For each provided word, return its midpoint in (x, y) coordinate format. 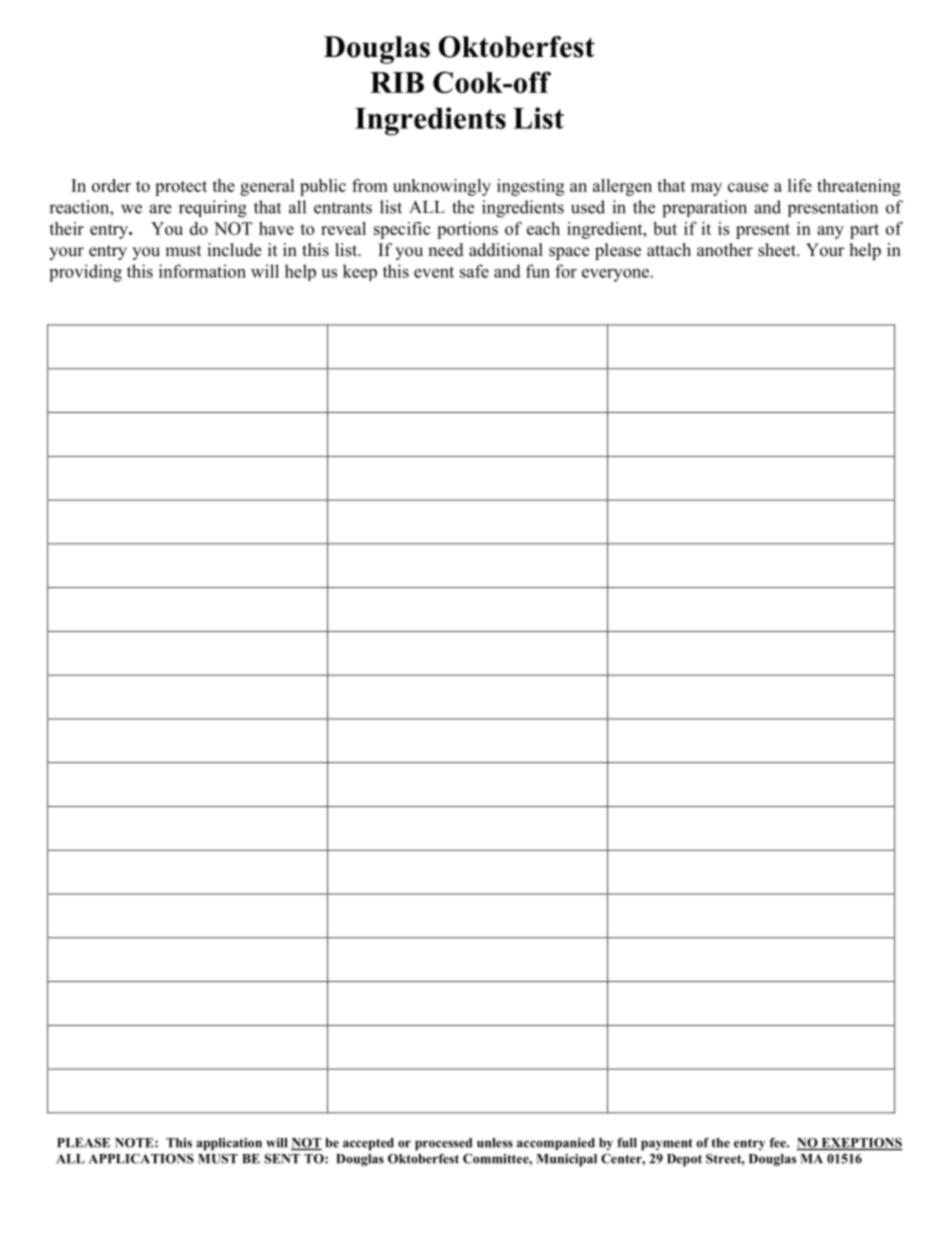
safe (474, 271)
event (434, 272)
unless (495, 1143)
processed (443, 1144)
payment (667, 1145)
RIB (397, 82)
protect (181, 188)
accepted (368, 1144)
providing (85, 273)
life (800, 185)
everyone (617, 275)
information (202, 271)
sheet (778, 250)
